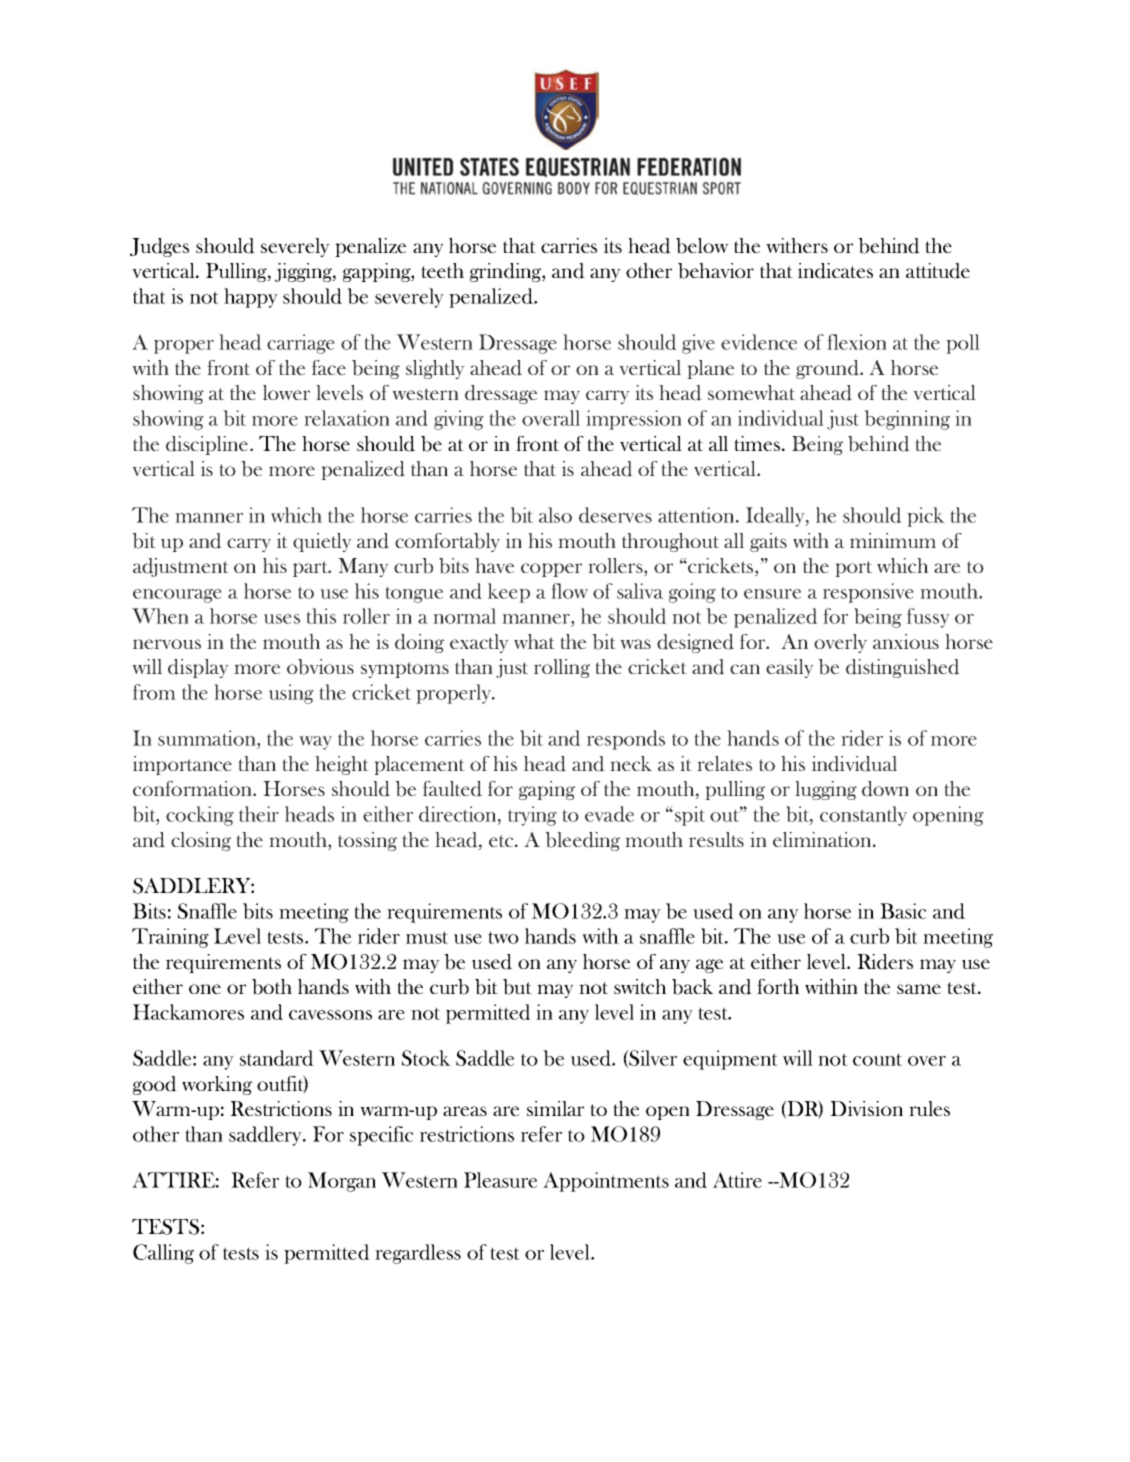  Describe the element at coordinates (835, 271) in the screenshot. I see `indicates` at that location.
